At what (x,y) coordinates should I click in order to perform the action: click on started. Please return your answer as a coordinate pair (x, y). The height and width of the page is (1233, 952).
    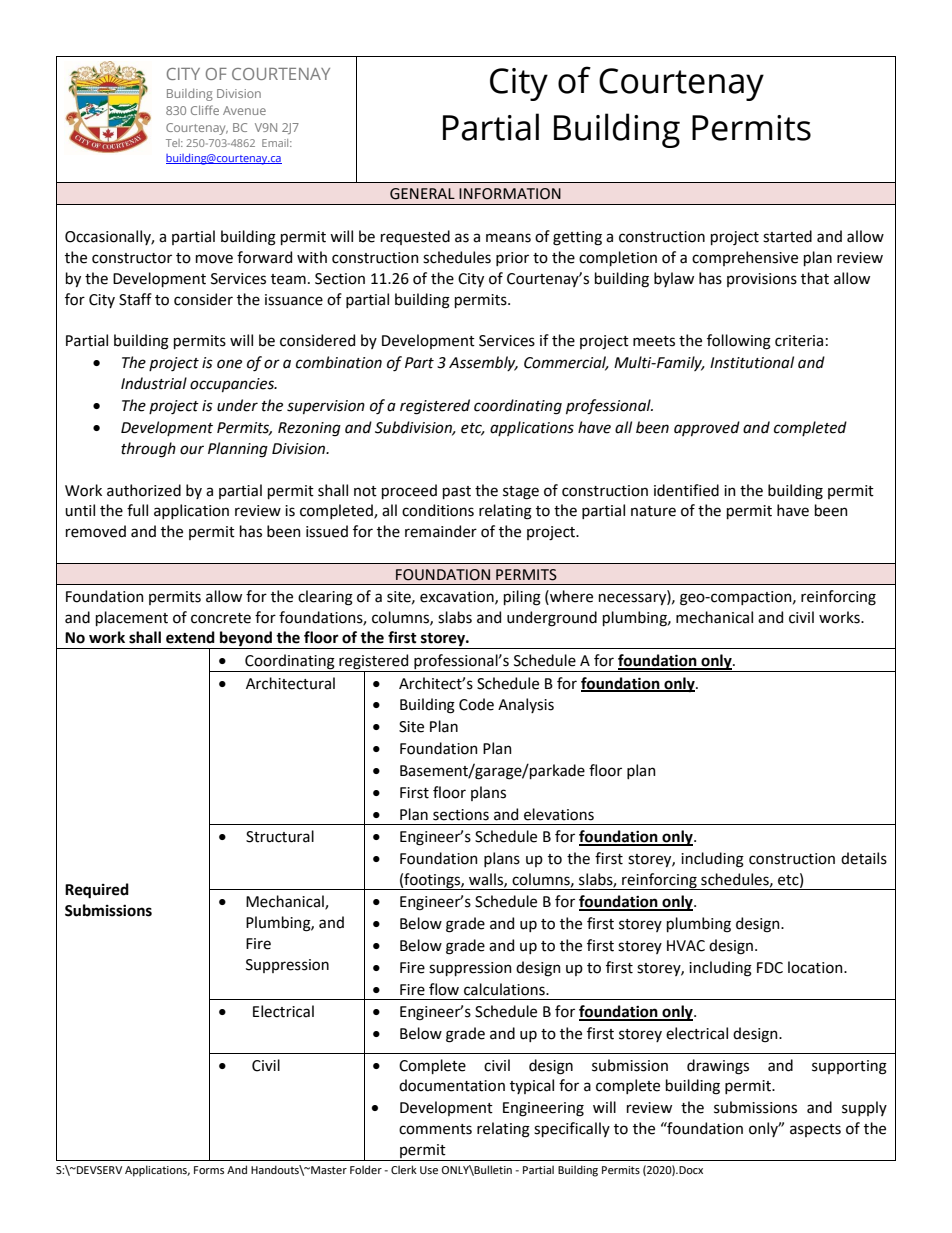
    Looking at the image, I should click on (787, 236).
